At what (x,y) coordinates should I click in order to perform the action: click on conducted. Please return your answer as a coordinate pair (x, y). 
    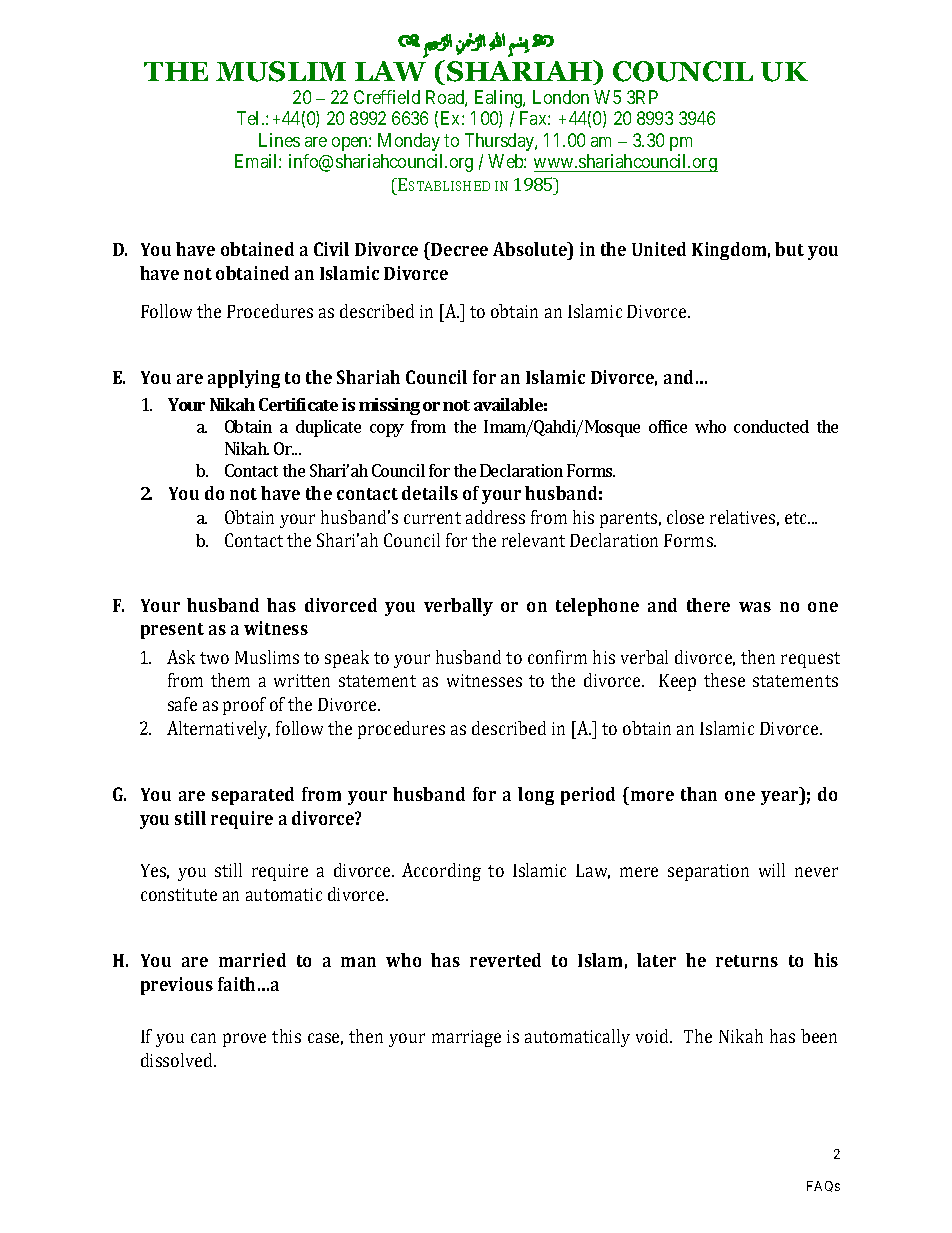
    Looking at the image, I should click on (771, 426).
